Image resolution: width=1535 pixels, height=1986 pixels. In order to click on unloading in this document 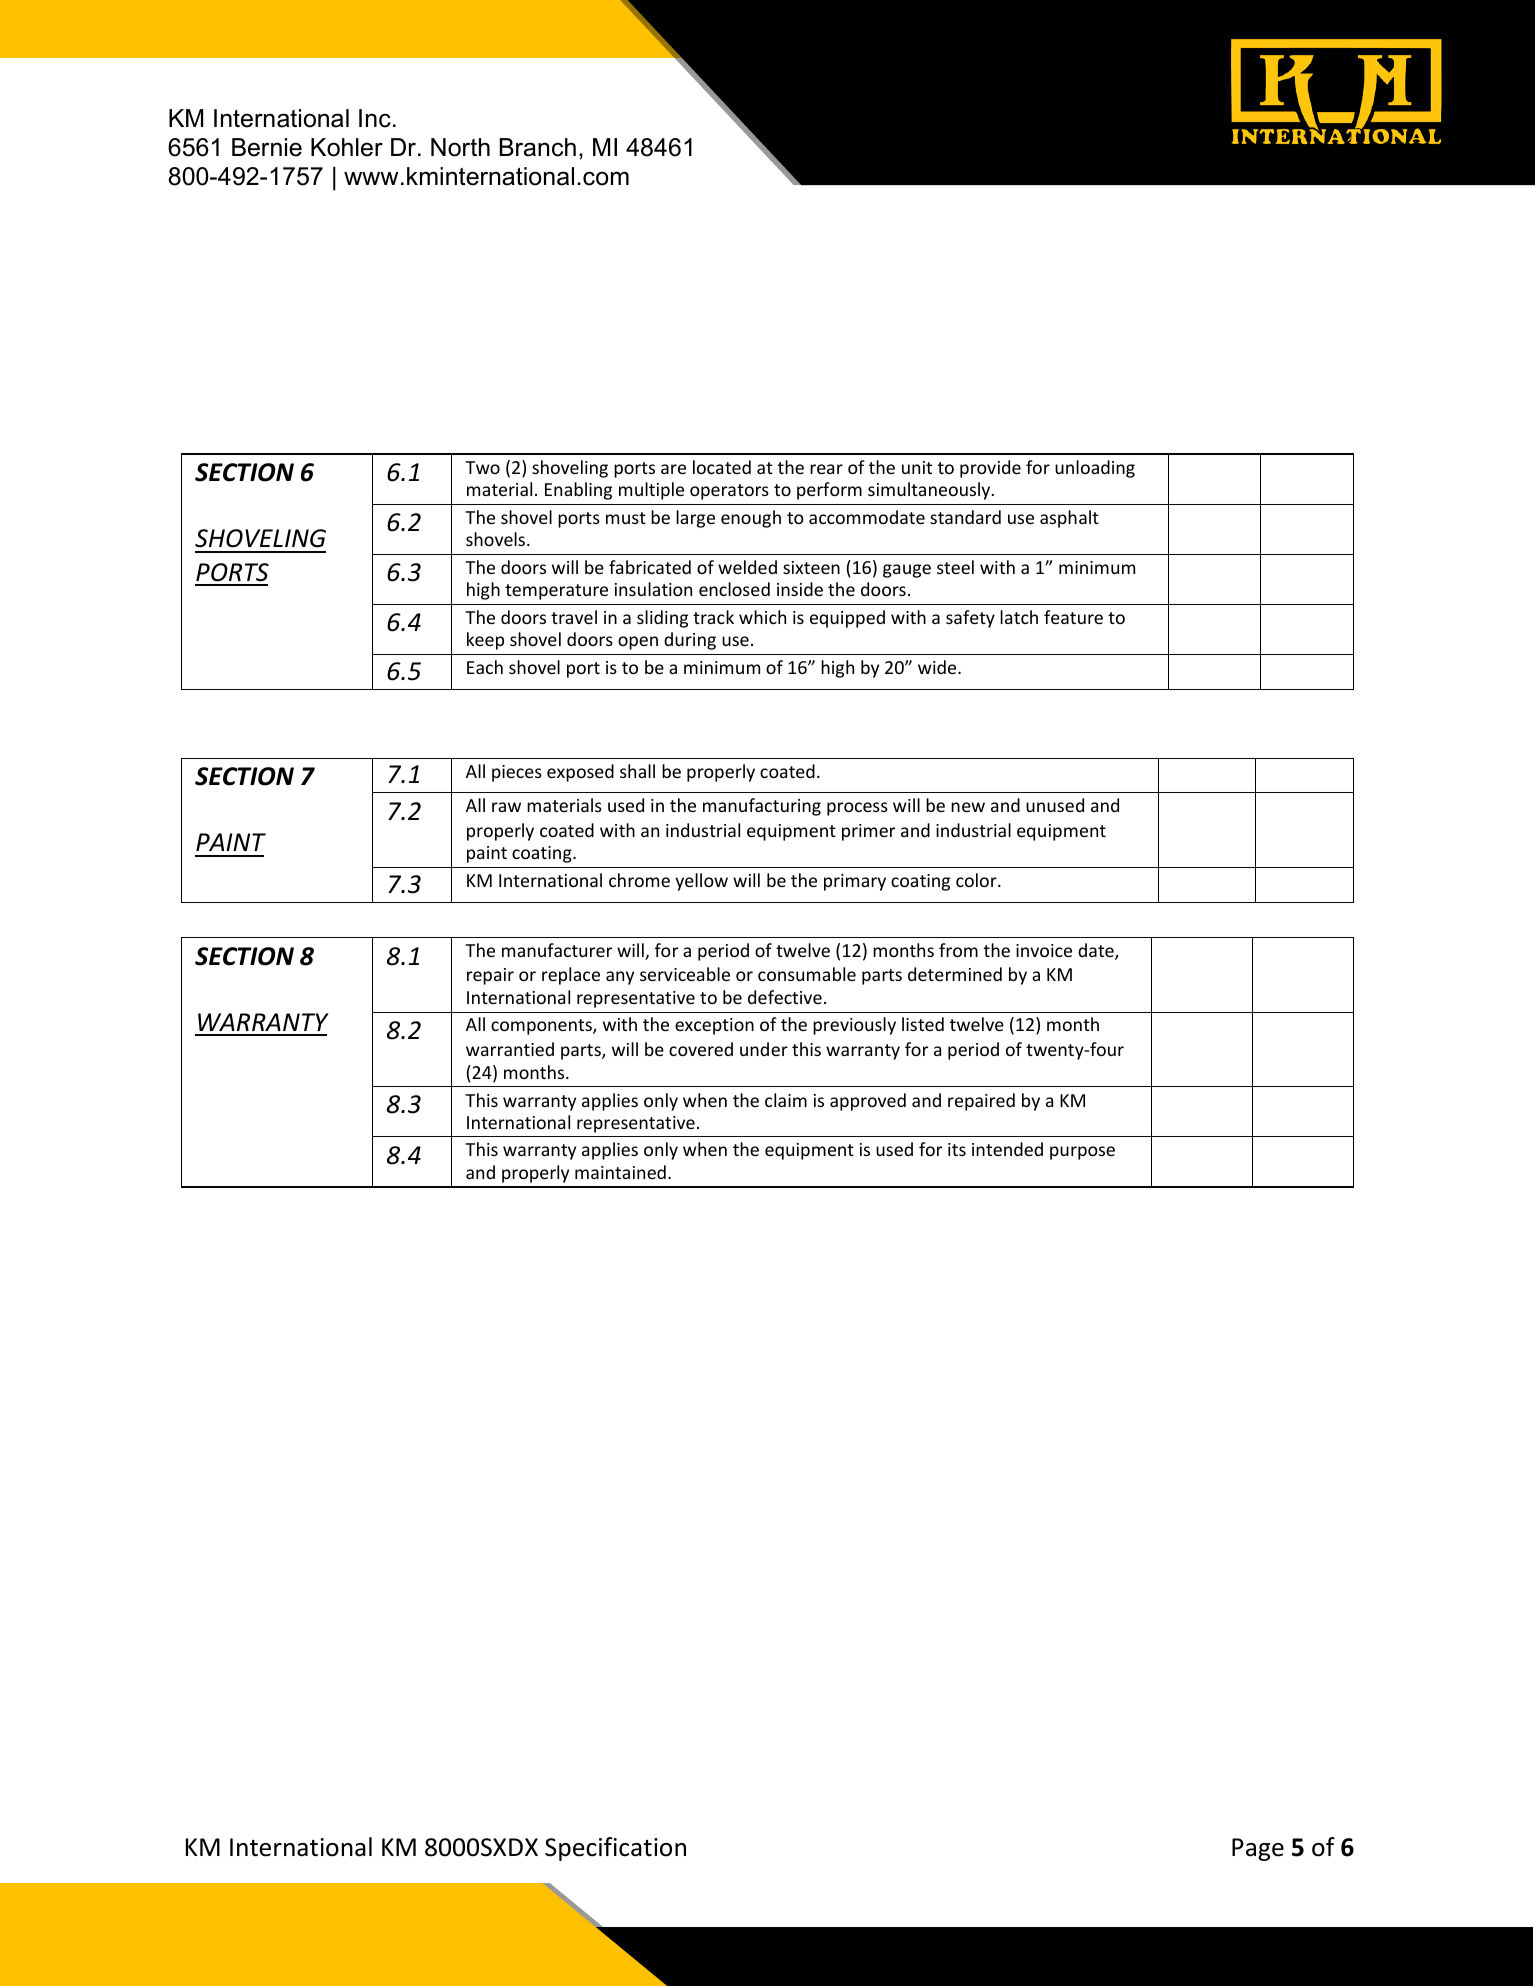, I will do `click(1095, 469)`.
